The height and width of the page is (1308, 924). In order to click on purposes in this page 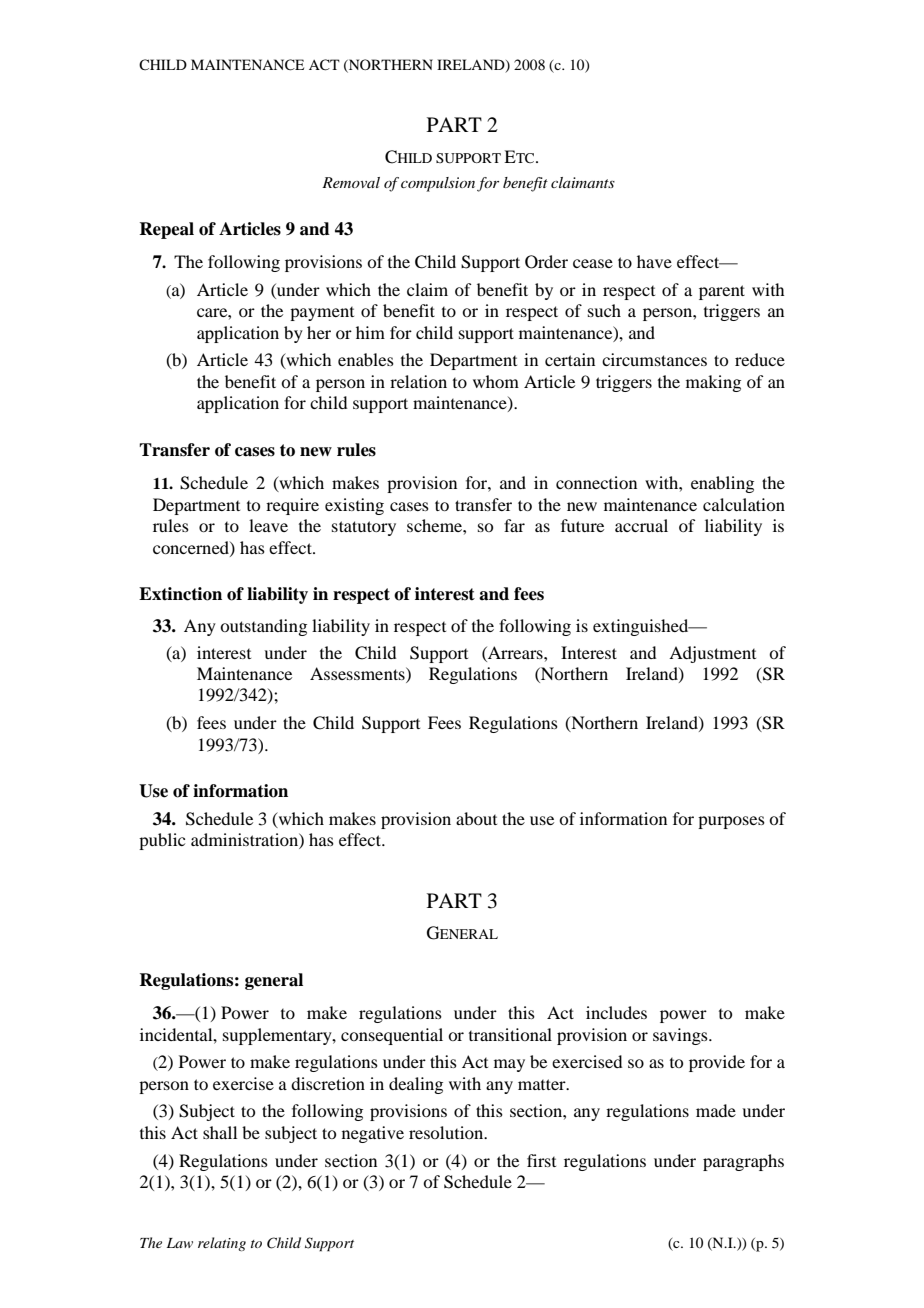, I will do `click(731, 822)`.
